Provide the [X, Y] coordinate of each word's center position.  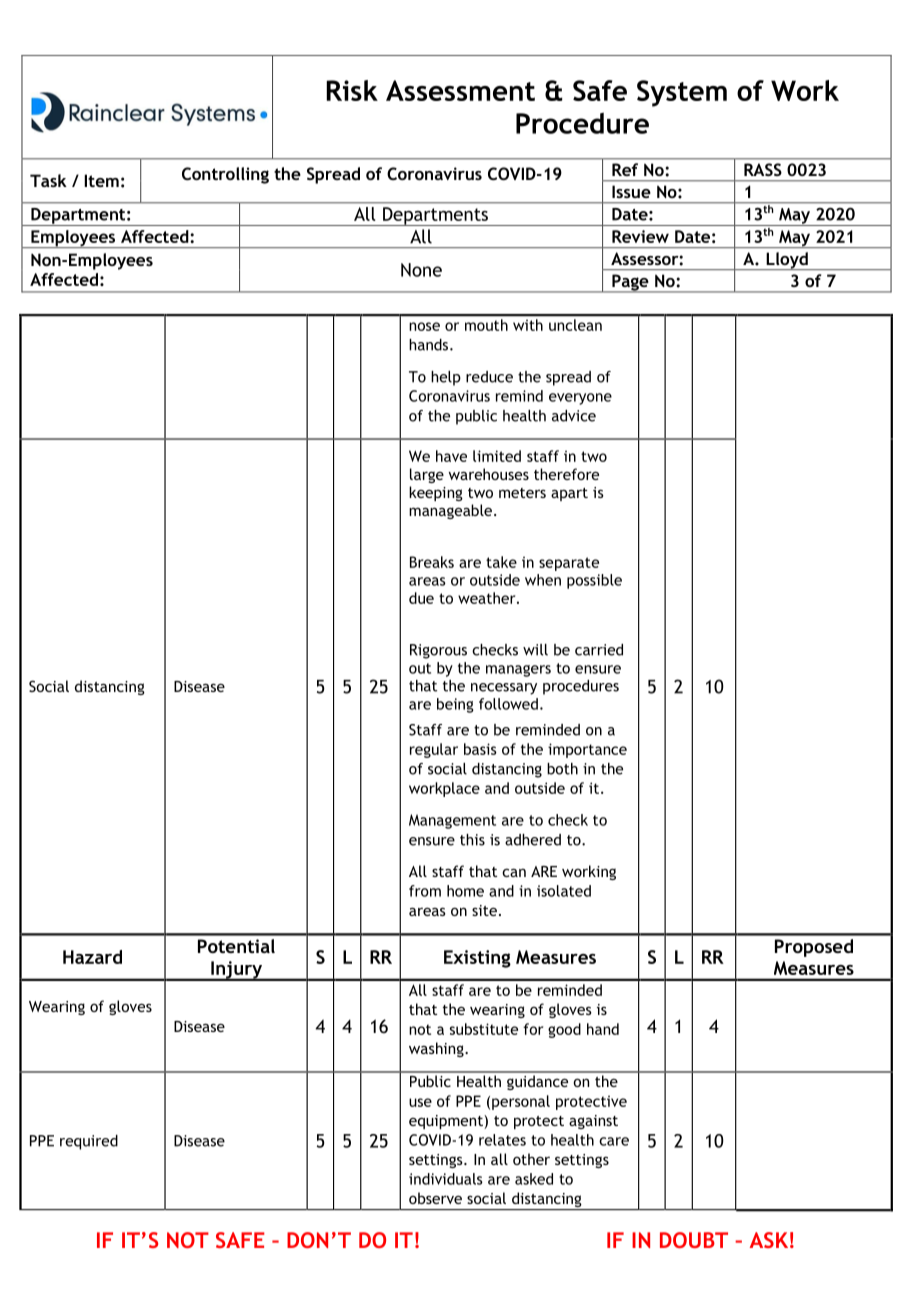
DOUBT [694, 1240]
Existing [477, 959]
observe [435, 1198]
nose [424, 326]
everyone [580, 399]
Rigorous [438, 651]
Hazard [92, 957]
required [89, 1142]
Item [101, 180]
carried [599, 650]
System [682, 93]
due [421, 598]
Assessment [460, 90]
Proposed [814, 948]
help [446, 378]
